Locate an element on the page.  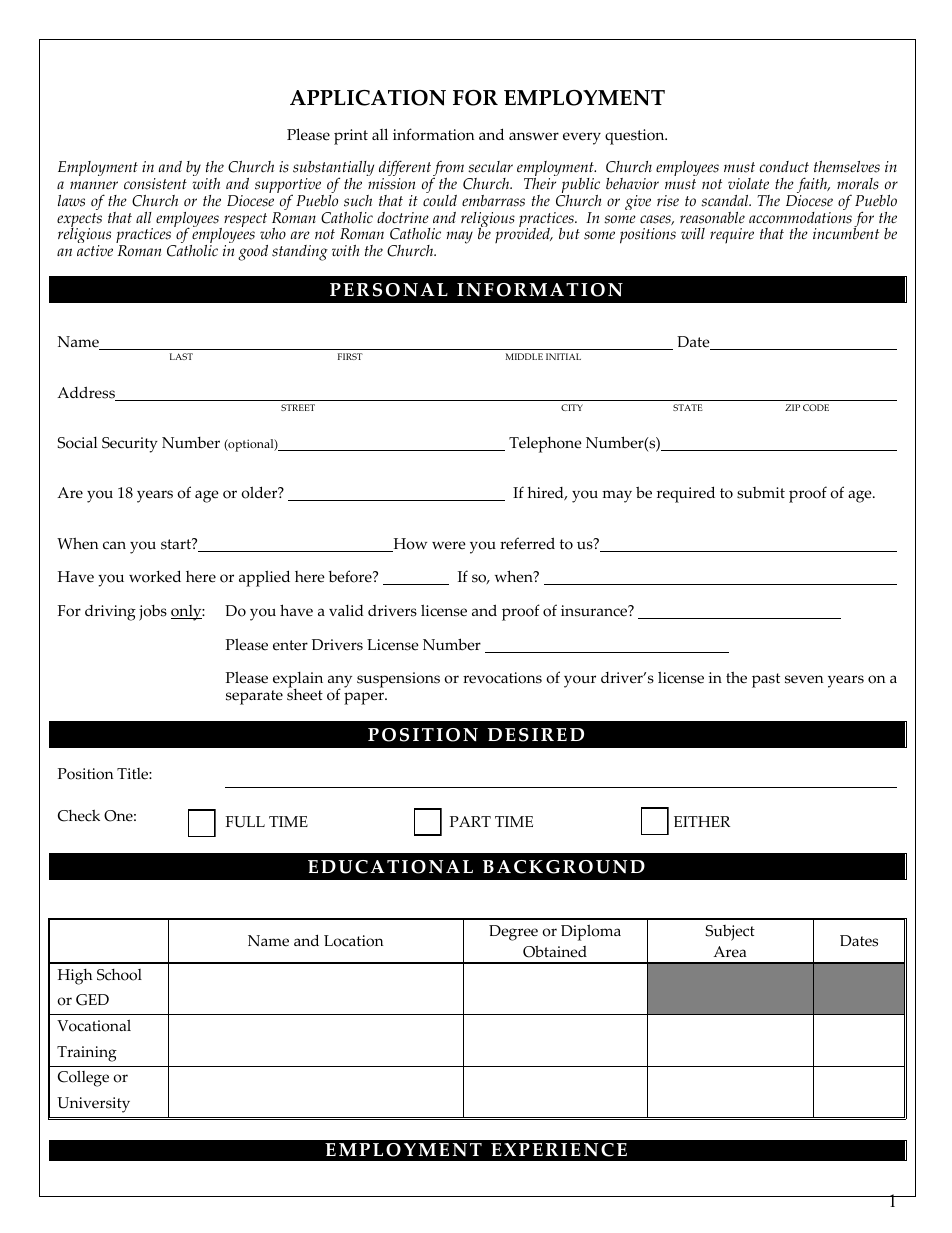
DESIRED is located at coordinates (536, 735).
